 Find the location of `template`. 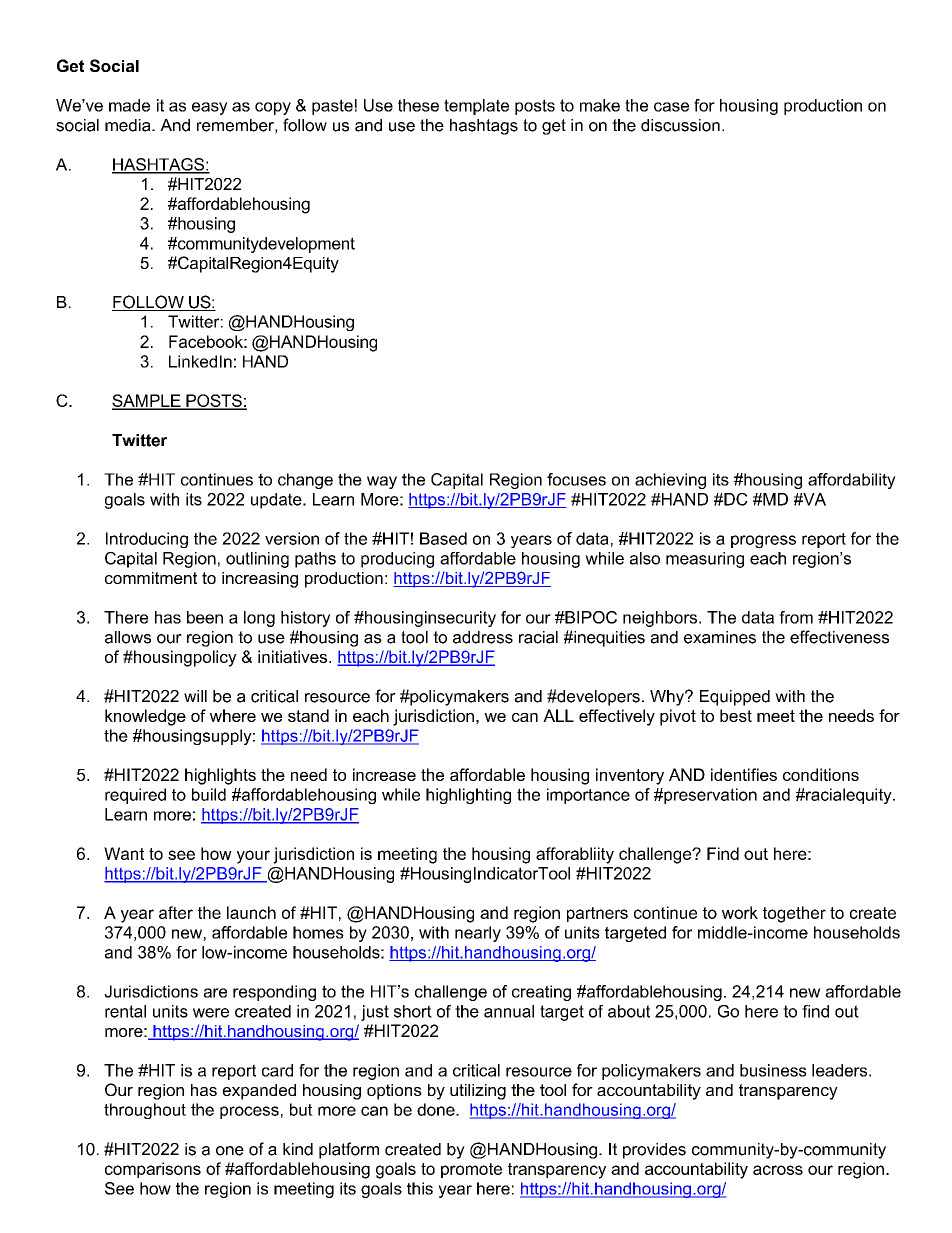

template is located at coordinates (476, 107).
